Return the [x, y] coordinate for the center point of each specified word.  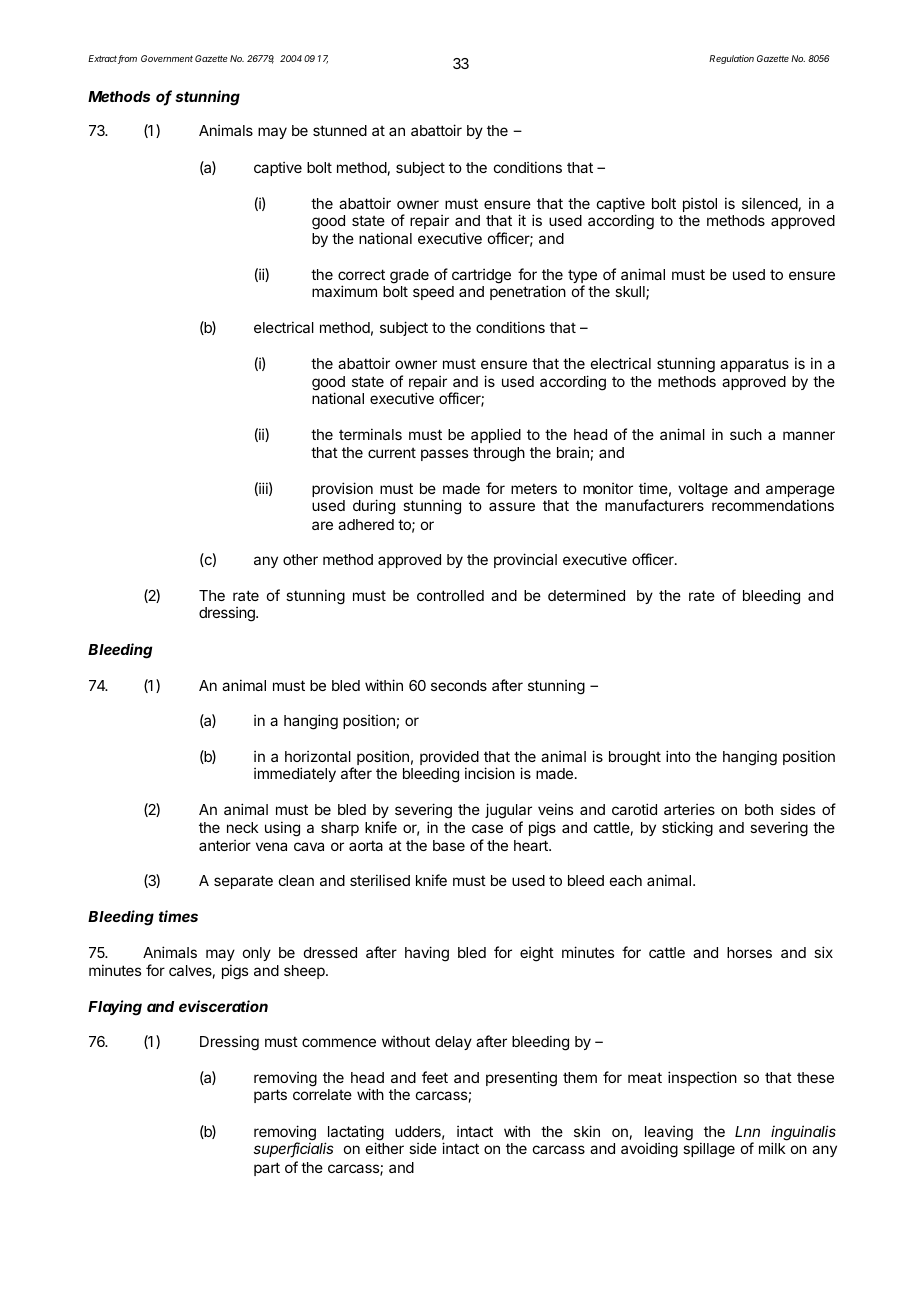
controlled [450, 595]
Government [167, 58]
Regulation [731, 59]
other [300, 559]
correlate [322, 1094]
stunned [340, 130]
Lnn [747, 1131]
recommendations [773, 505]
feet [435, 1077]
